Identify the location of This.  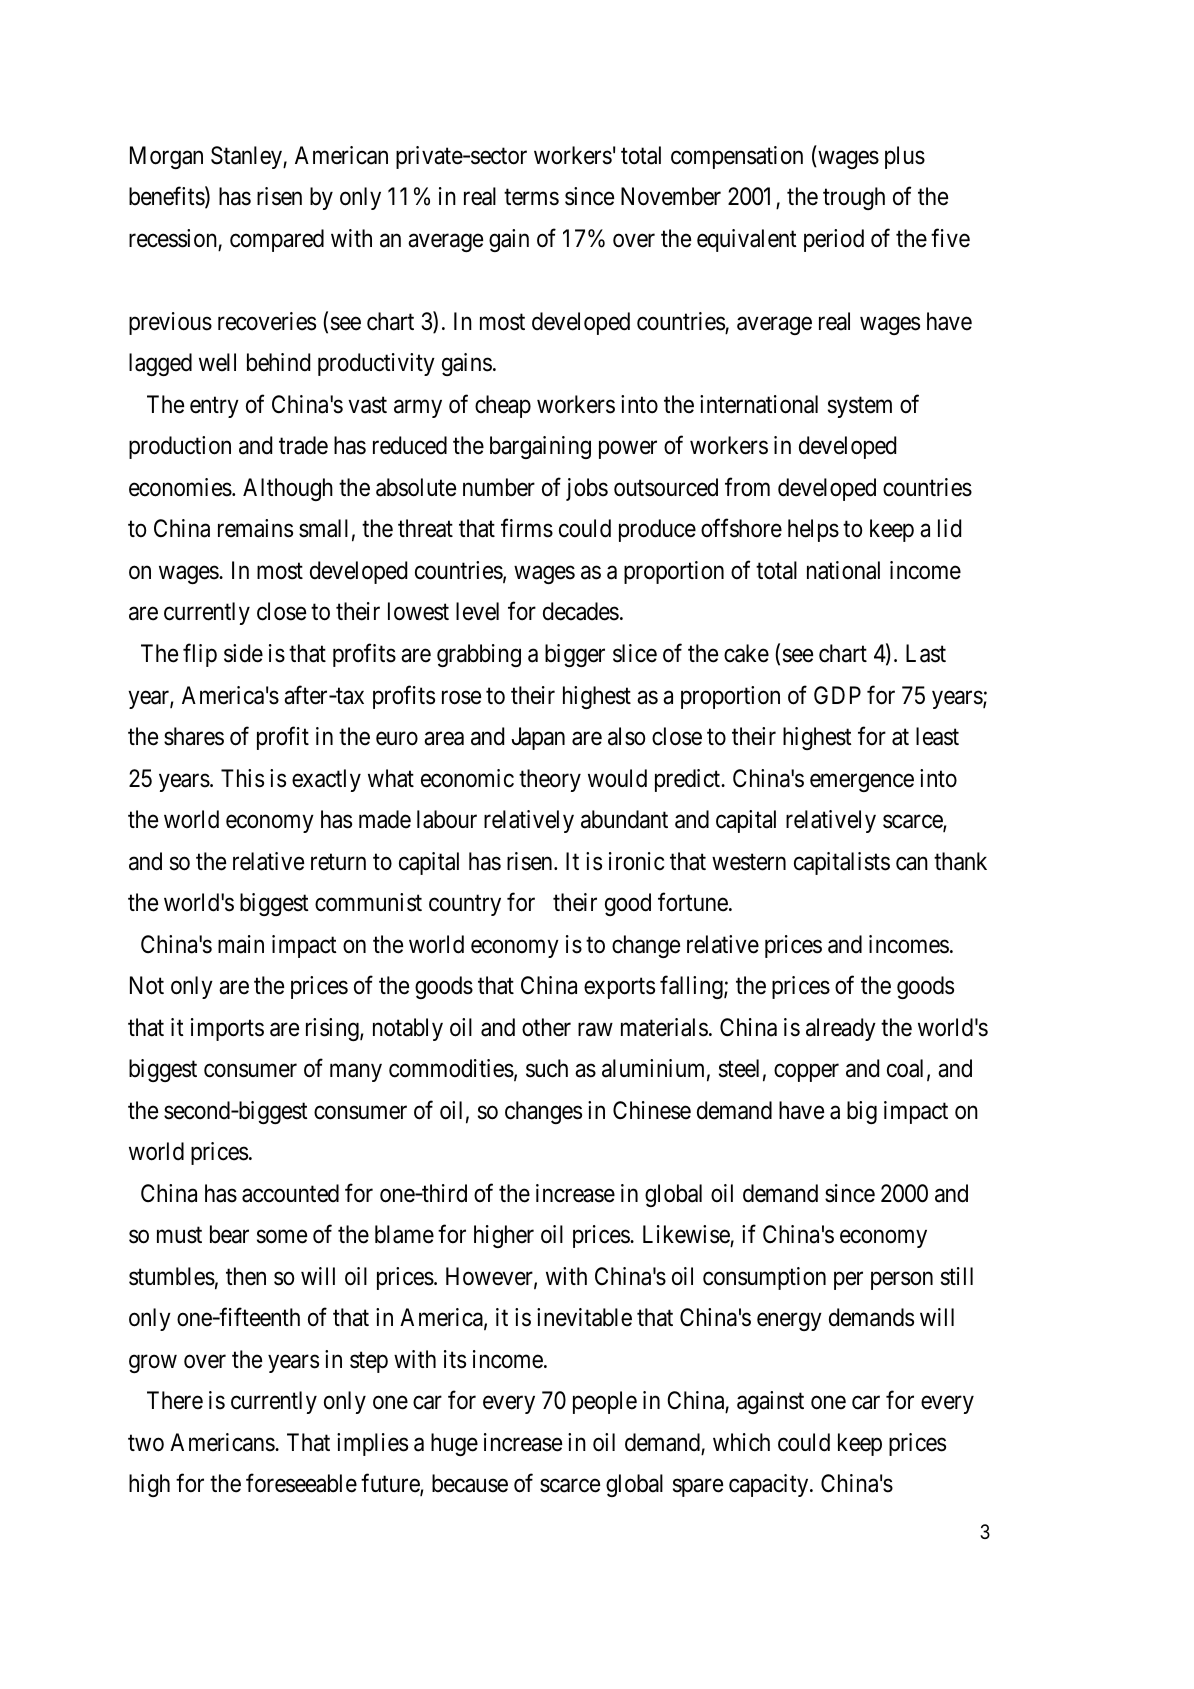
(242, 778).
